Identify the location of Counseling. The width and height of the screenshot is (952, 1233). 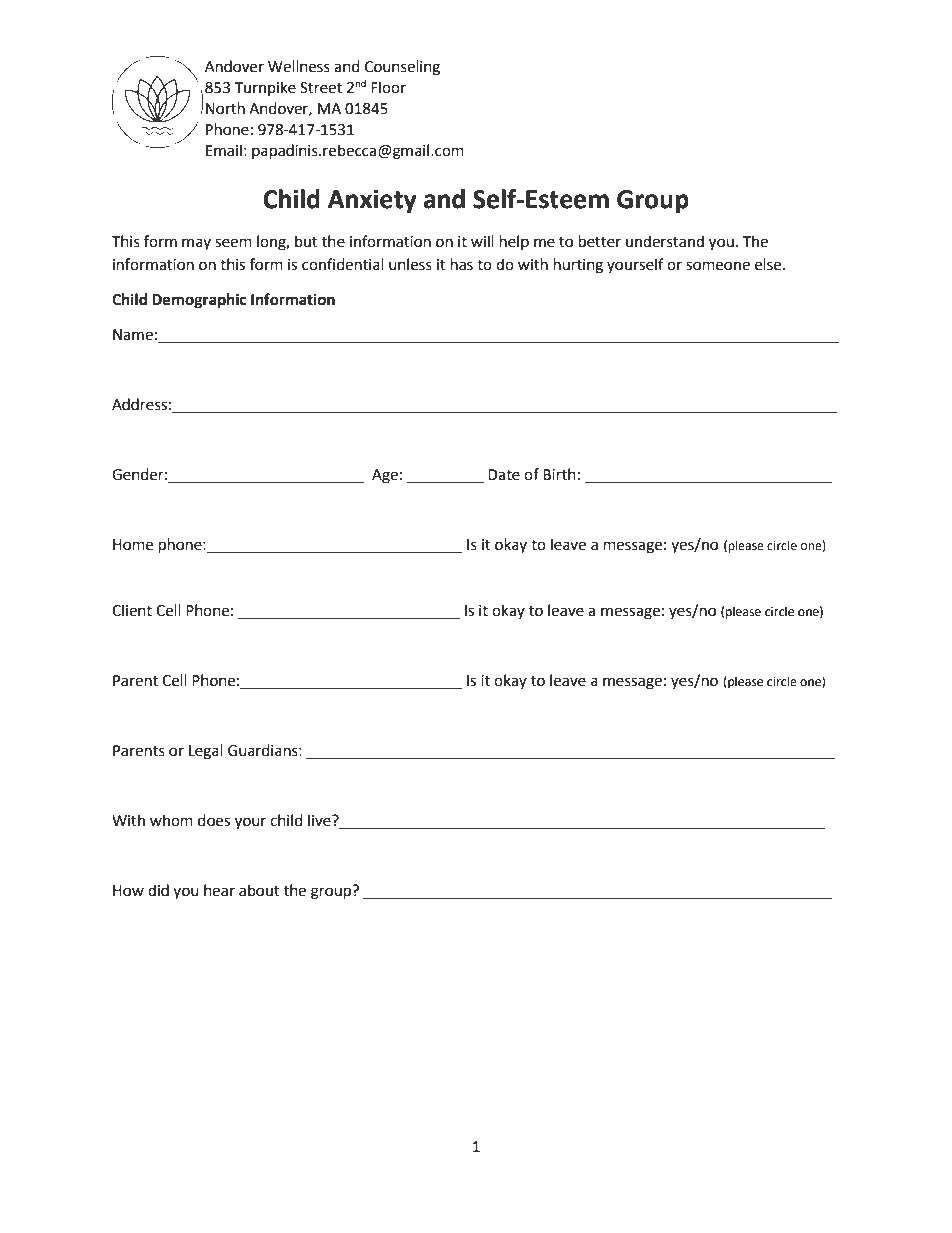
(402, 68).
